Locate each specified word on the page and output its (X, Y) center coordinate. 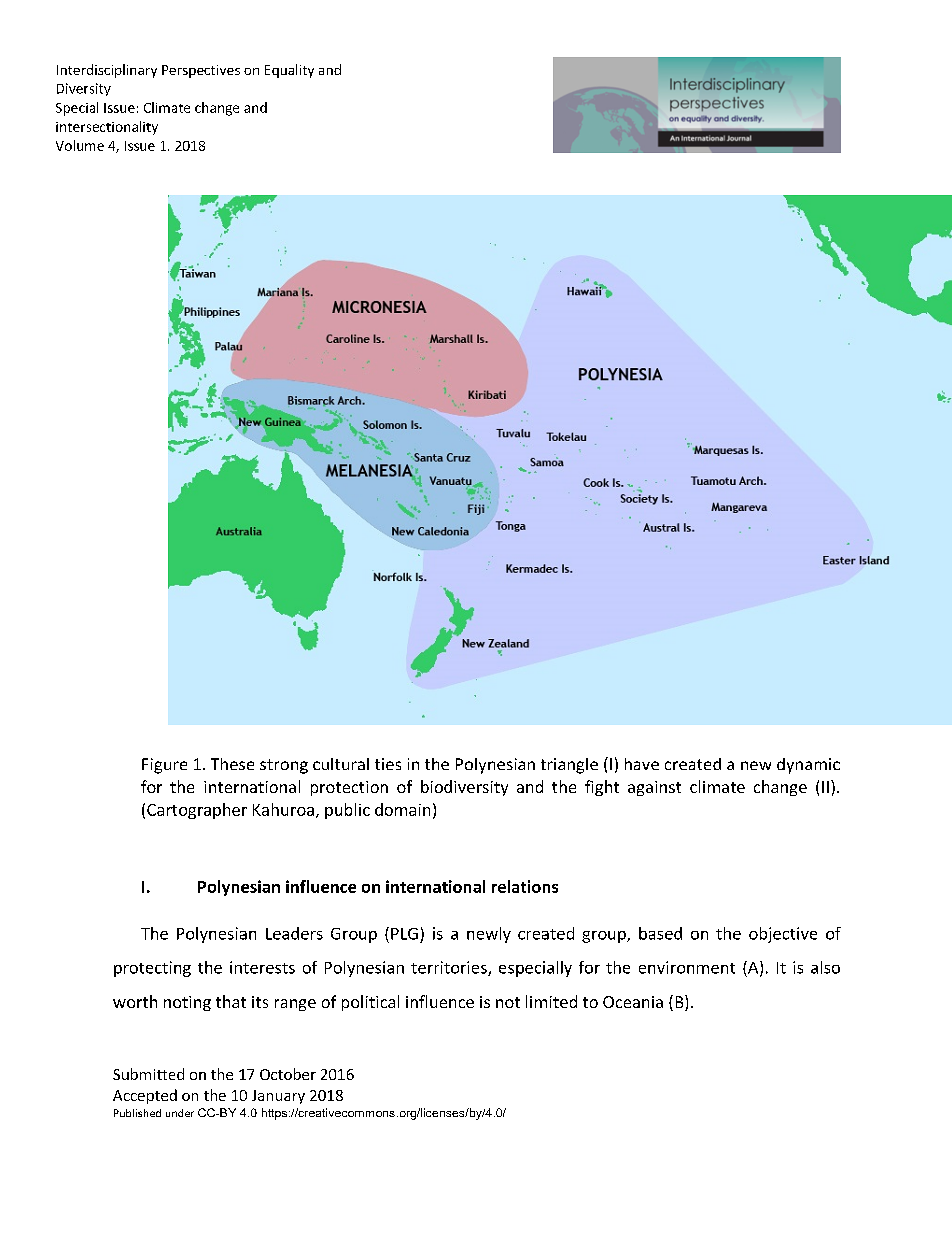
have (642, 764)
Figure (164, 766)
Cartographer (197, 811)
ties (388, 764)
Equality (289, 71)
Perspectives (201, 71)
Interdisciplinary (107, 71)
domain (402, 809)
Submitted (148, 1074)
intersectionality (107, 128)
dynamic (808, 766)
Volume (80, 145)
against (654, 788)
